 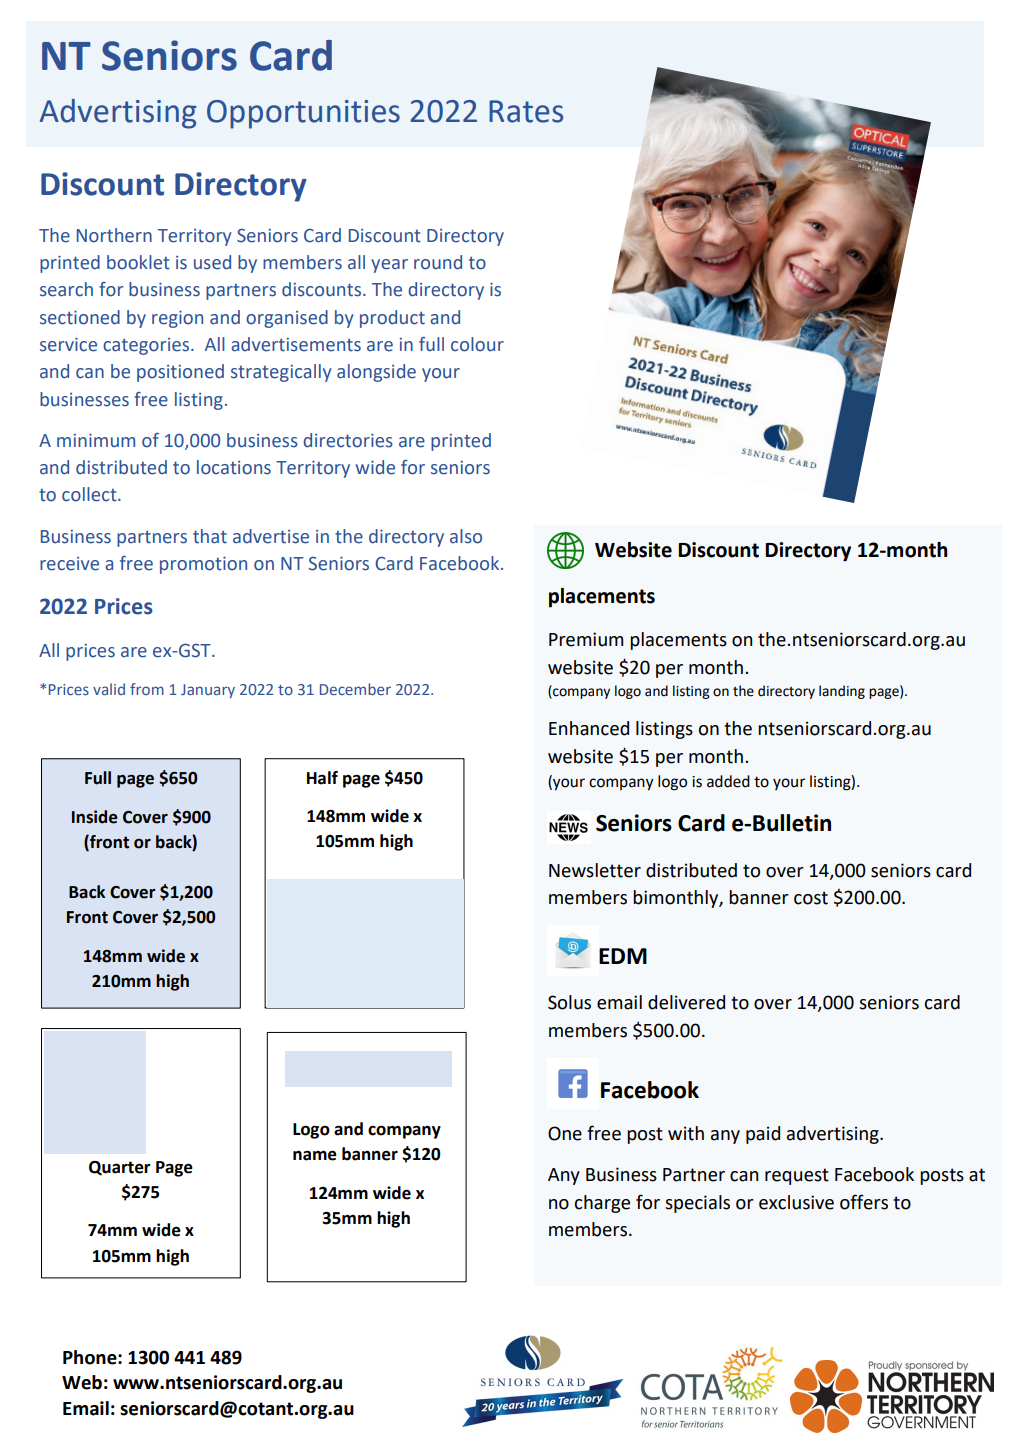 What do you see at coordinates (114, 235) in the screenshot?
I see `Northern` at bounding box center [114, 235].
